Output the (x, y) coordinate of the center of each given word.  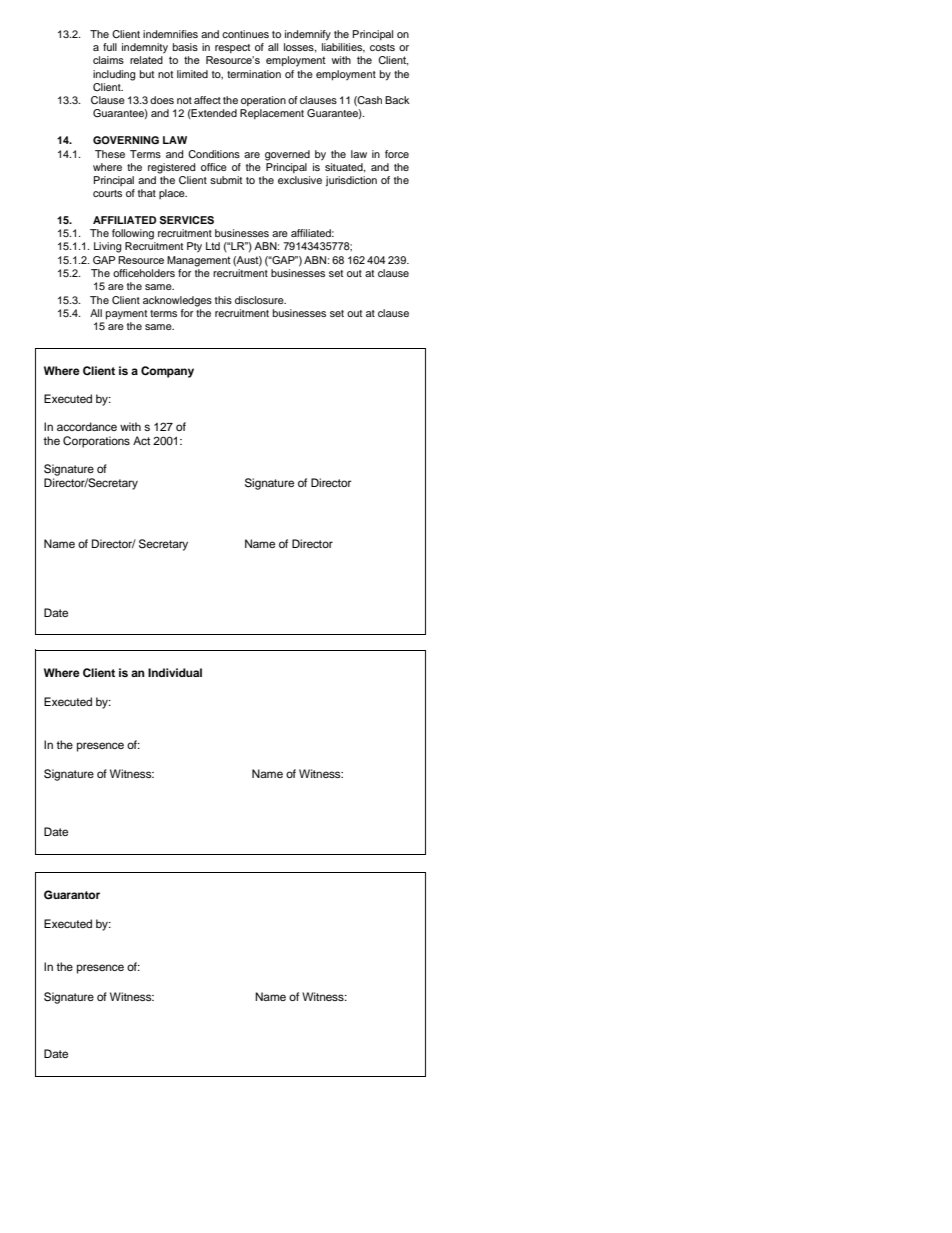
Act (141, 440)
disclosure (260, 300)
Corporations (96, 442)
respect (232, 48)
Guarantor (72, 895)
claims (108, 60)
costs (382, 47)
